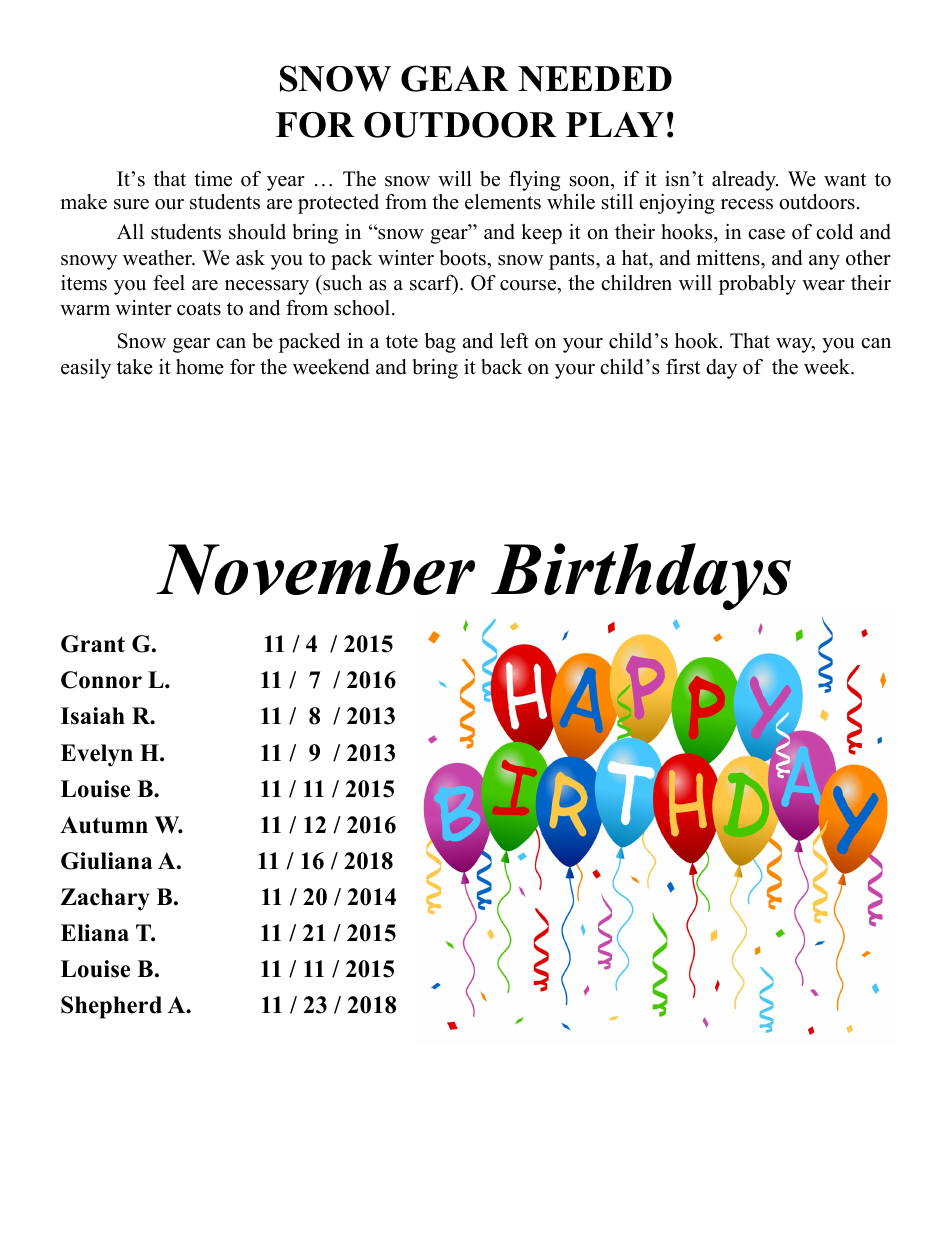 The image size is (952, 1233). I want to click on already, so click(745, 181).
